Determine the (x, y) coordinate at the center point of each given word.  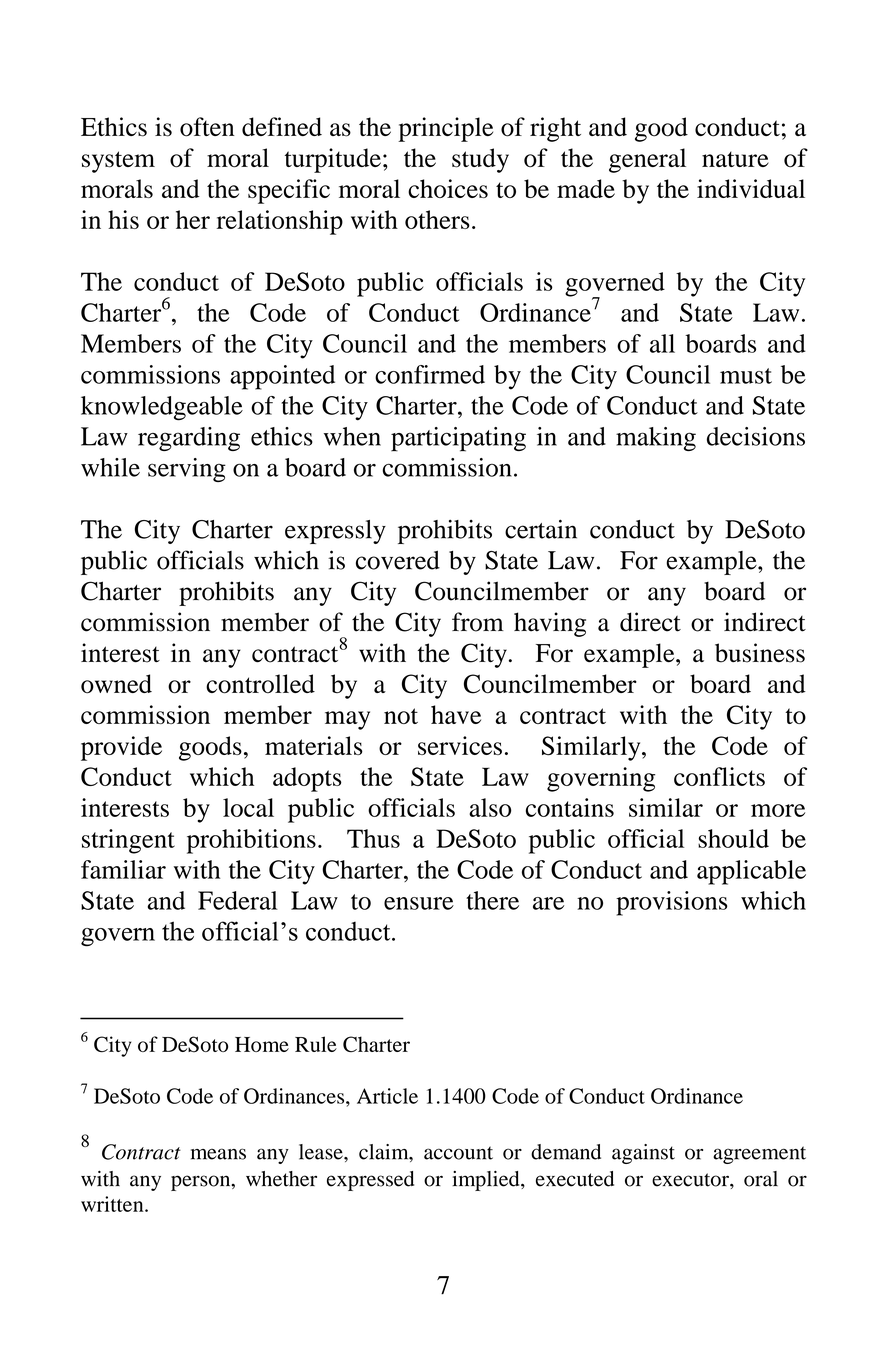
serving (187, 470)
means (218, 1154)
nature (735, 159)
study (480, 160)
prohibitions (251, 841)
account (458, 1153)
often (207, 127)
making (656, 439)
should (733, 838)
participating (458, 439)
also (490, 807)
